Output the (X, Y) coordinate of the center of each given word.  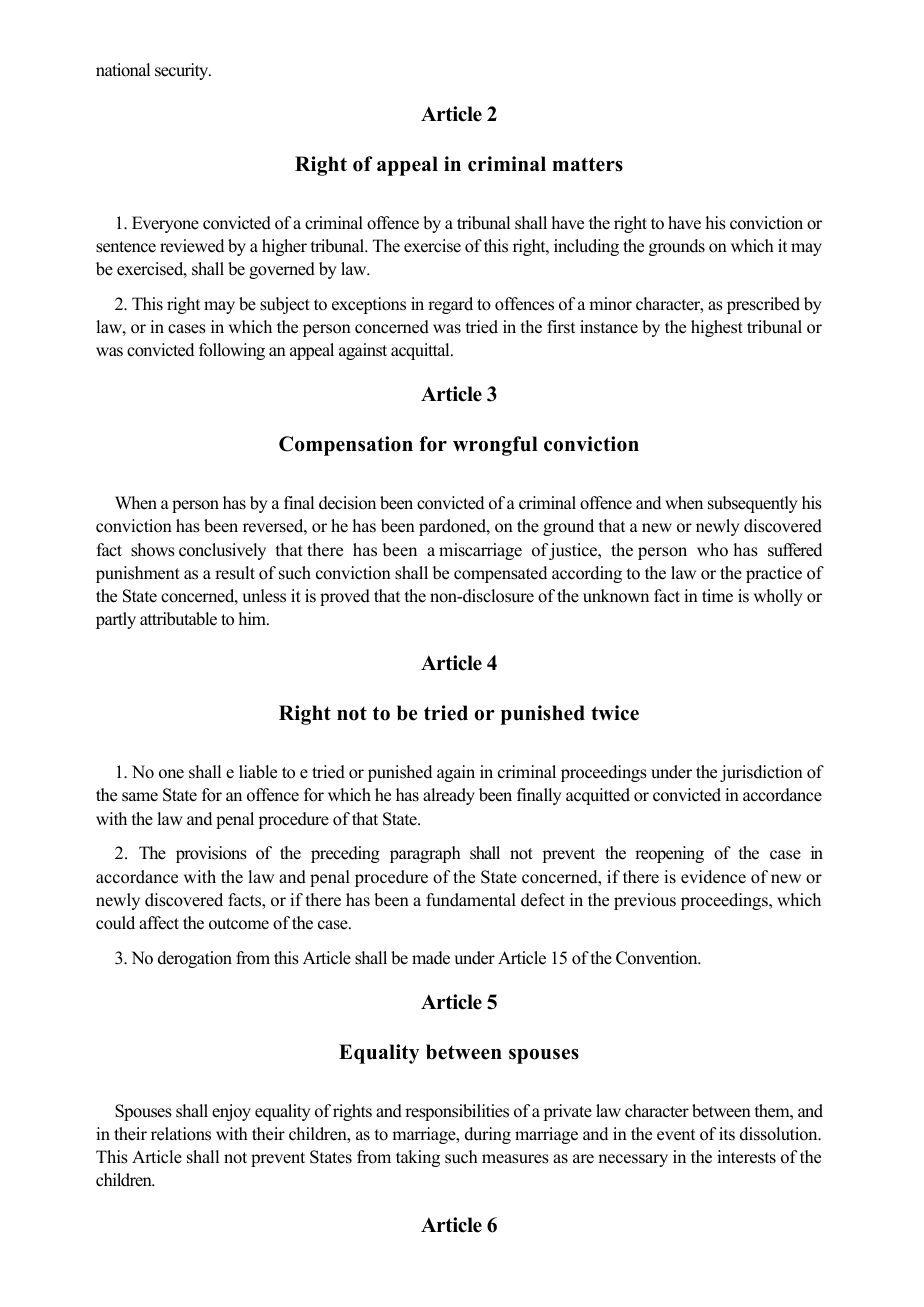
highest (717, 328)
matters (587, 164)
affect (159, 923)
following (232, 351)
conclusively (222, 551)
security (183, 71)
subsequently (753, 504)
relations (181, 1134)
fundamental (471, 900)
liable (258, 772)
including (586, 247)
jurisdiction (761, 773)
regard (450, 305)
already (449, 796)
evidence (713, 877)
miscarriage (480, 551)
